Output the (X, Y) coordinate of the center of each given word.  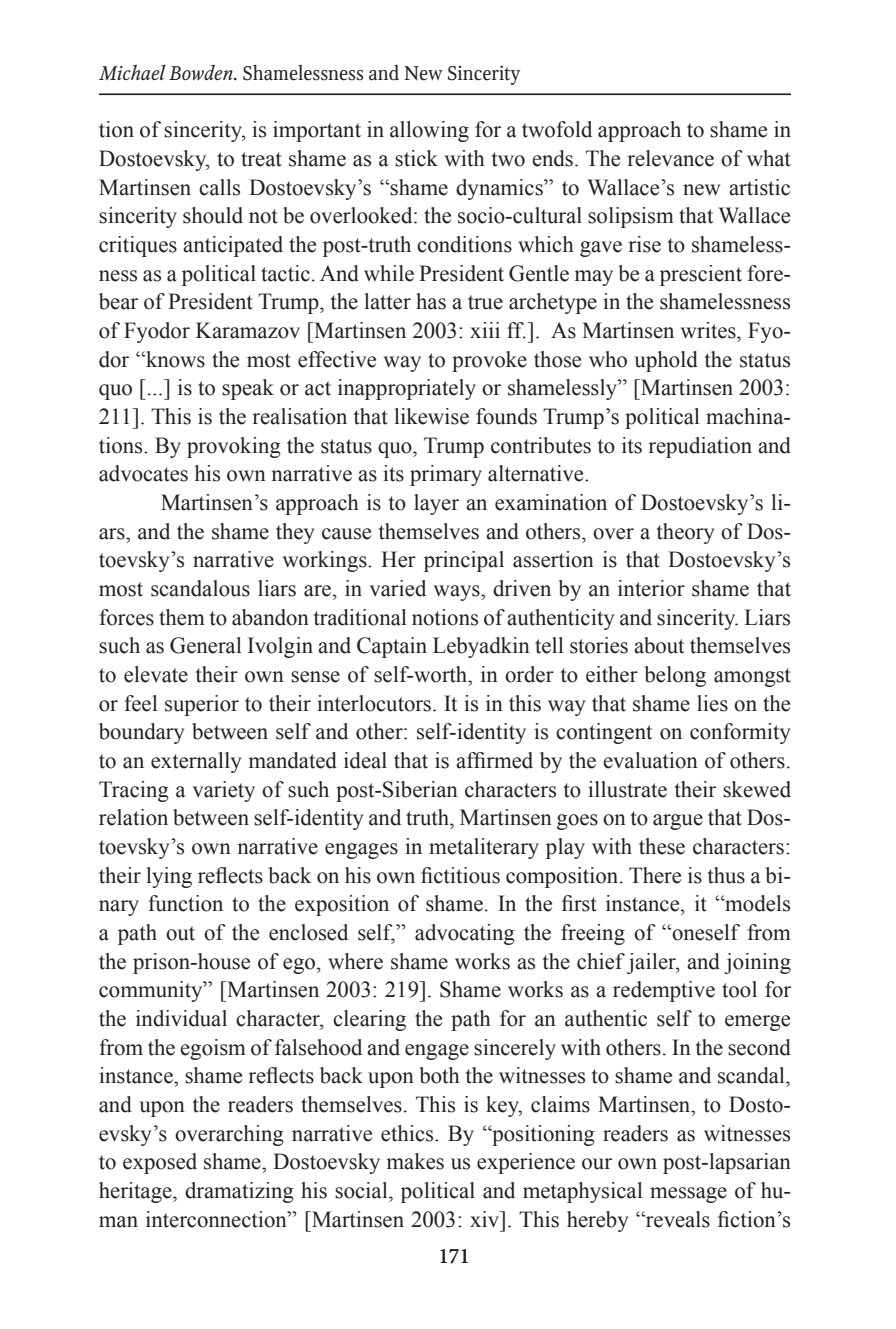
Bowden (202, 72)
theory (686, 533)
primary (446, 475)
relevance (670, 158)
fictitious (460, 875)
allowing (429, 131)
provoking (234, 447)
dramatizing (239, 1192)
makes (415, 1161)
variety (224, 791)
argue (678, 822)
